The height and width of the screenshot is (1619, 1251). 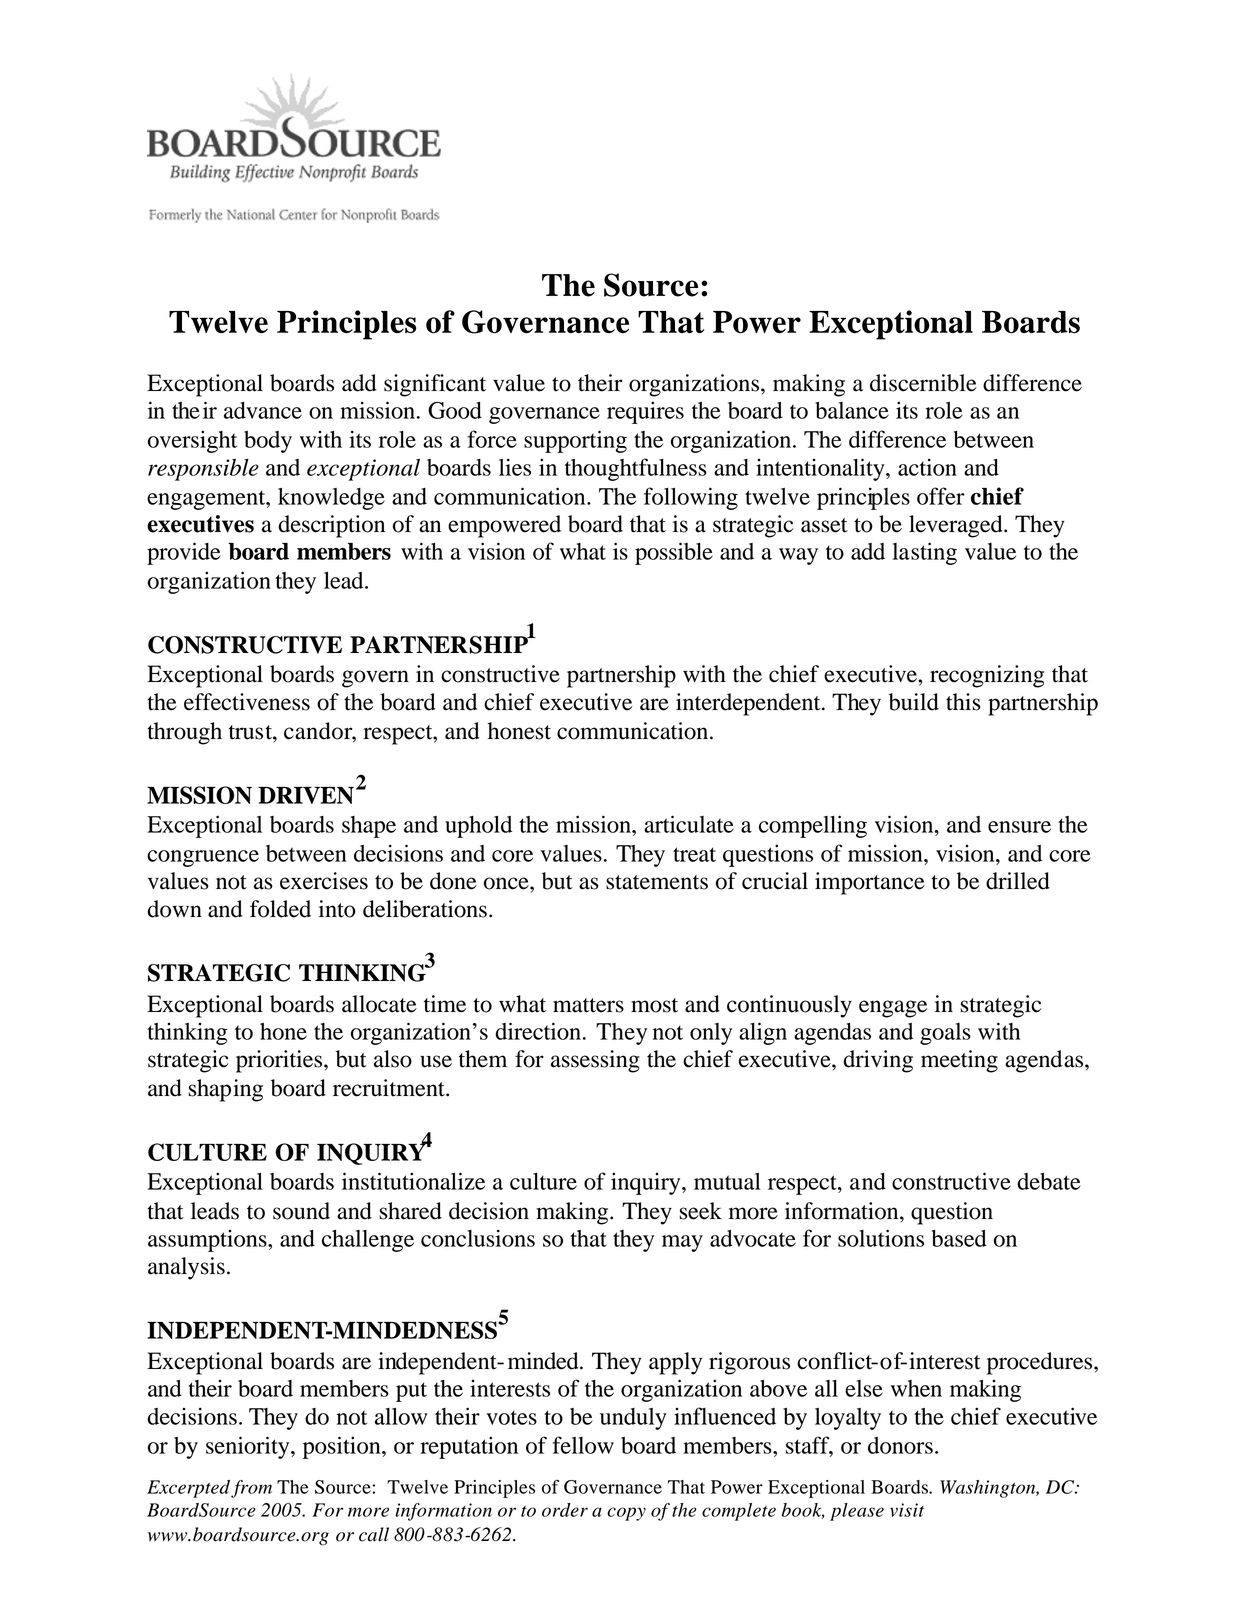 I want to click on goals, so click(x=945, y=1034).
